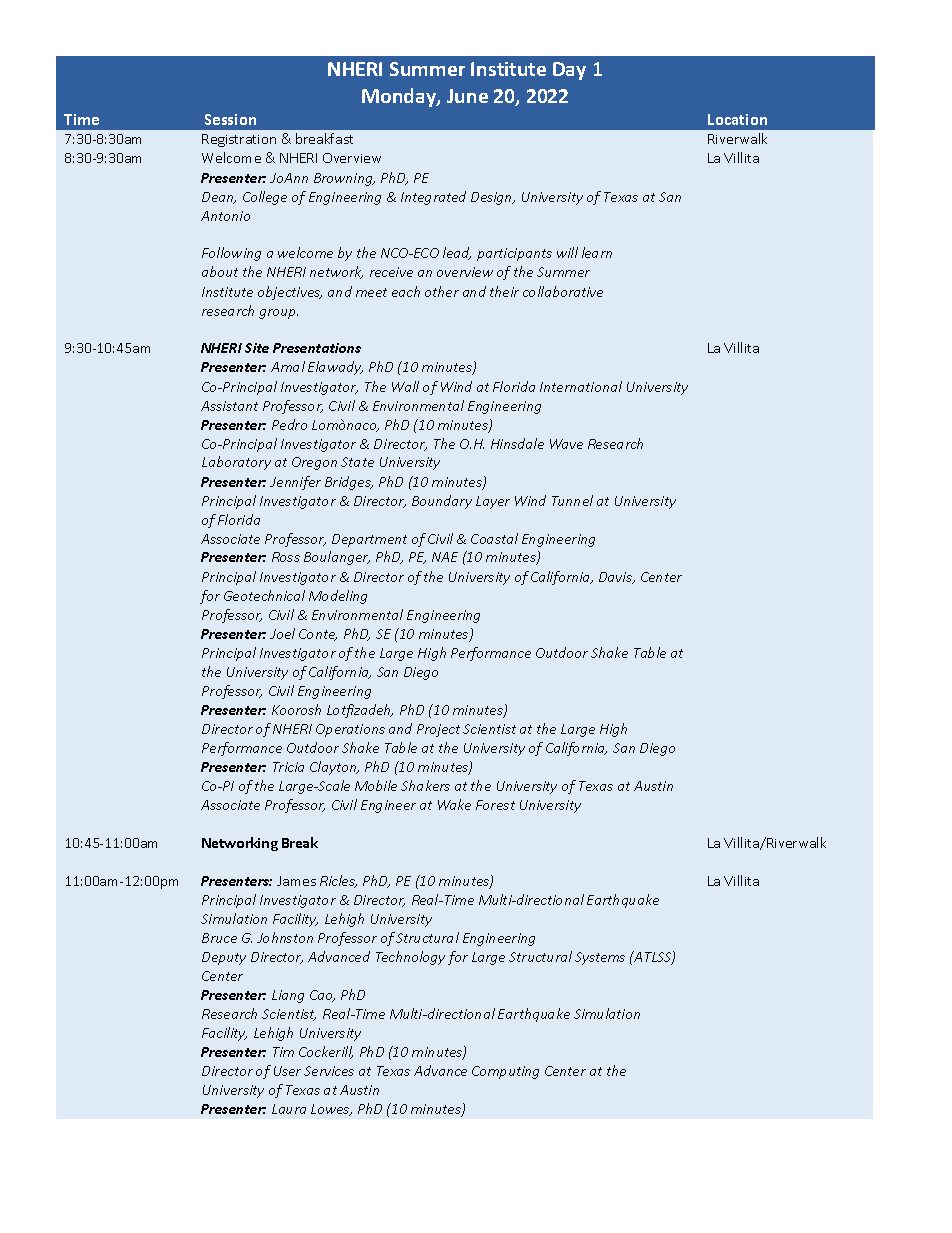  I want to click on Davis, so click(617, 578).
